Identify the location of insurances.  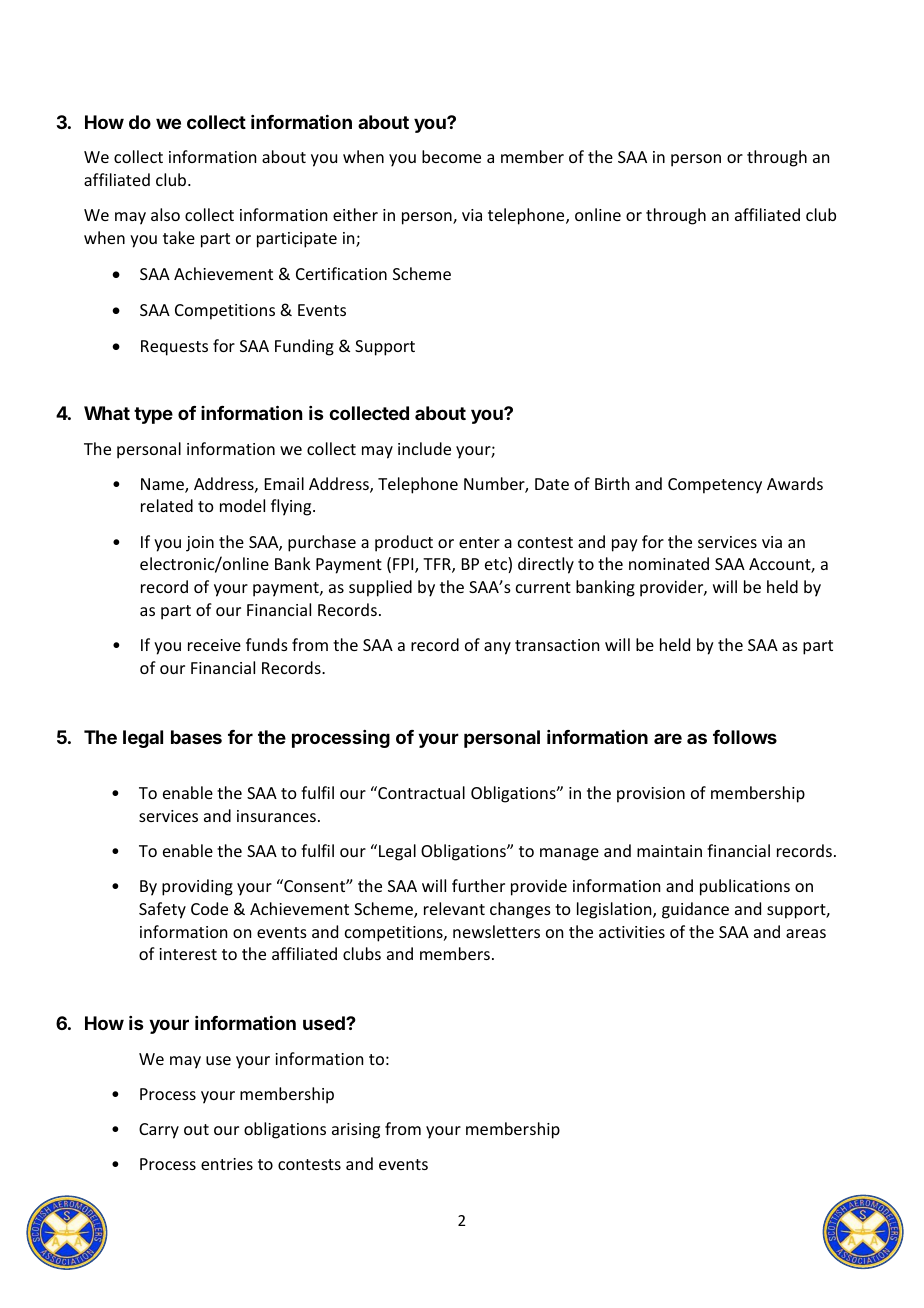
(276, 816).
